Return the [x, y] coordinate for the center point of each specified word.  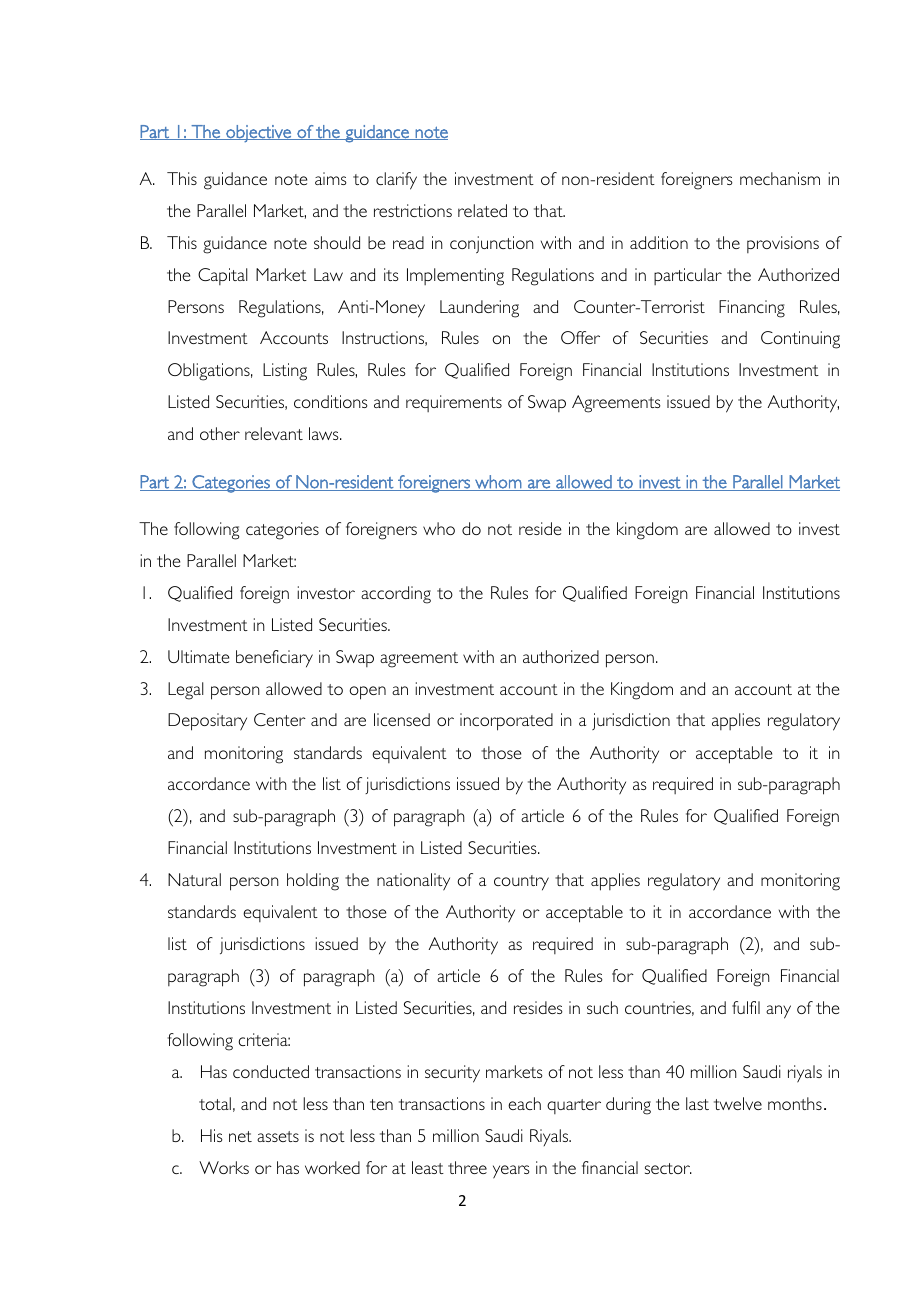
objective [258, 133]
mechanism [780, 178]
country [521, 883]
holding [313, 882]
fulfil [746, 1007]
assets [278, 1136]
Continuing [800, 340]
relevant [274, 433]
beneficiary [274, 659]
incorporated [506, 722]
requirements [454, 403]
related [482, 210]
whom [498, 483]
